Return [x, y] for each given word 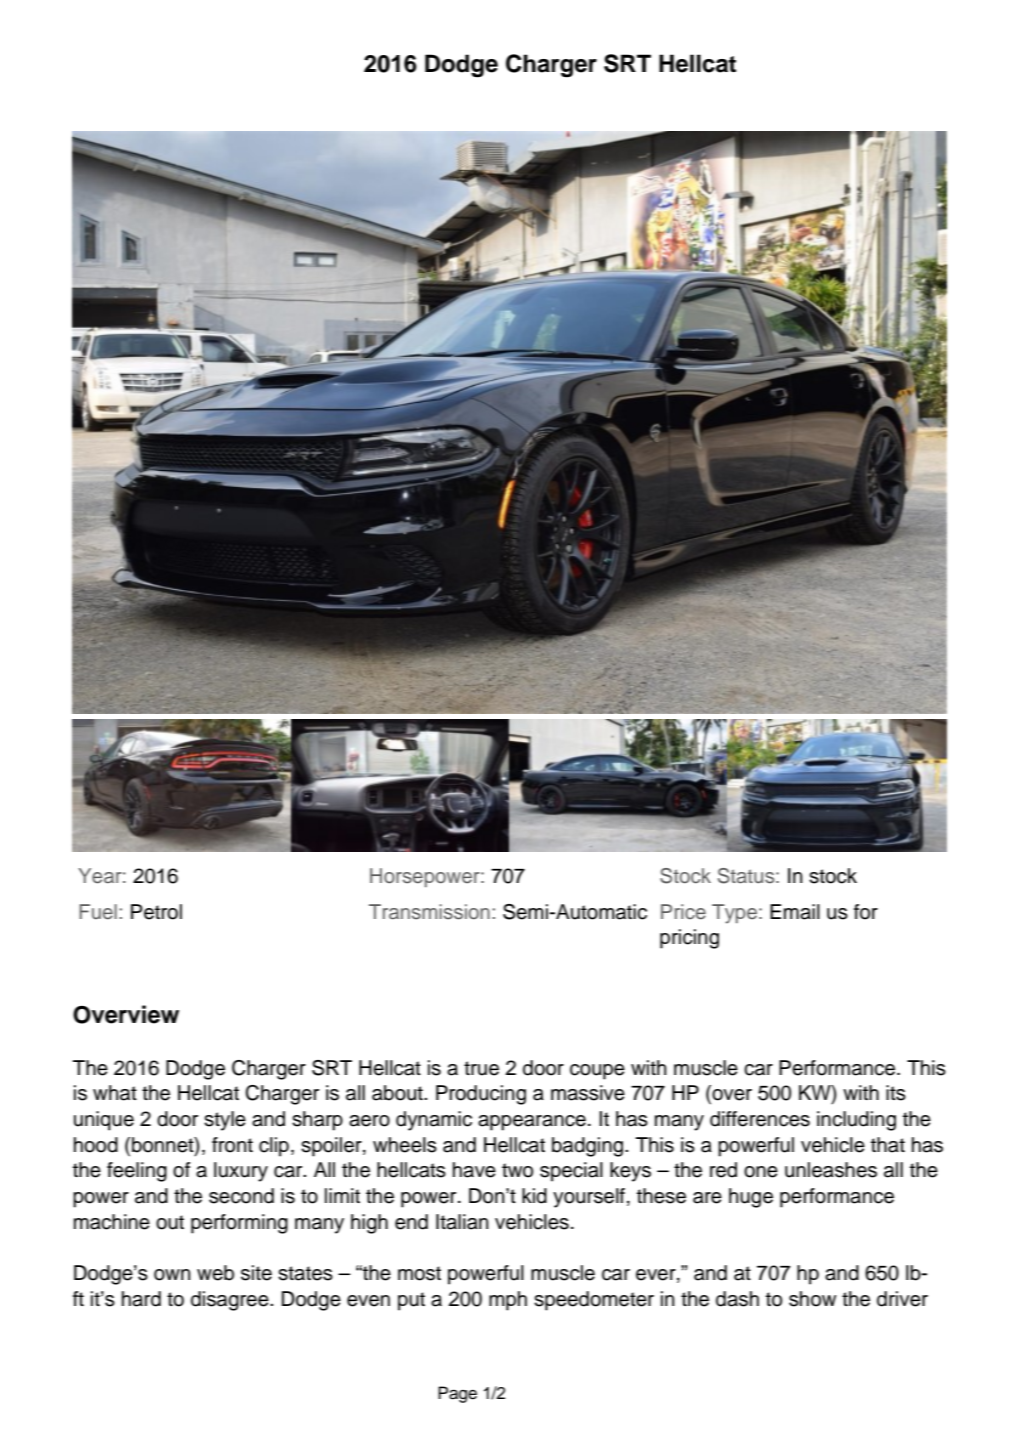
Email [795, 912]
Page [457, 1394]
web [215, 1273]
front [232, 1145]
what [115, 1093]
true [481, 1068]
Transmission [429, 912]
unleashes [831, 1170]
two [517, 1170]
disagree [231, 1301]
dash [737, 1299]
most [419, 1273]
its [896, 1093]
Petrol [156, 912]
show [812, 1299]
